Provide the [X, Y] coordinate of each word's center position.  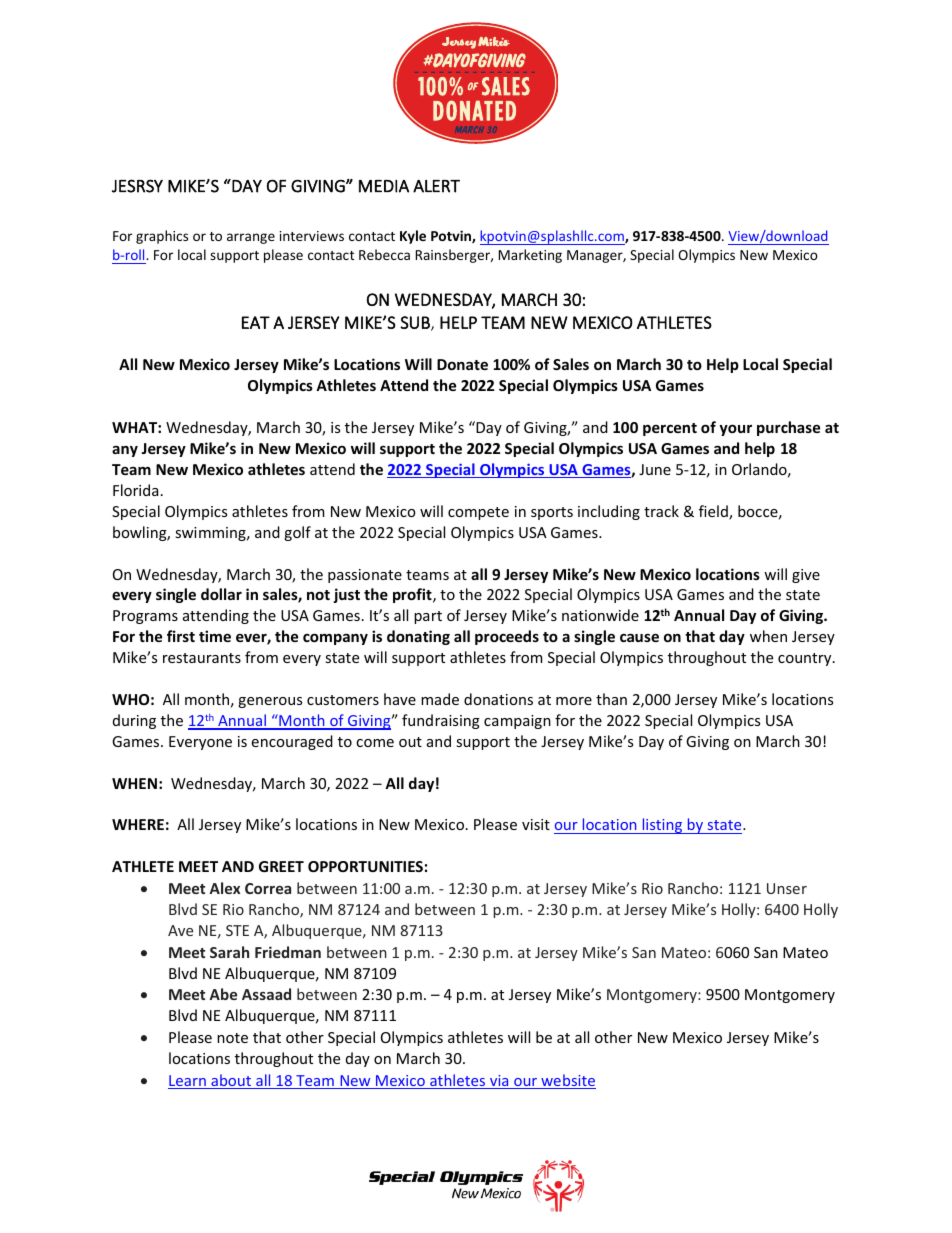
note [232, 1038]
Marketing [530, 256]
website [567, 1081]
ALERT [436, 186]
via [499, 1082]
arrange [251, 238]
